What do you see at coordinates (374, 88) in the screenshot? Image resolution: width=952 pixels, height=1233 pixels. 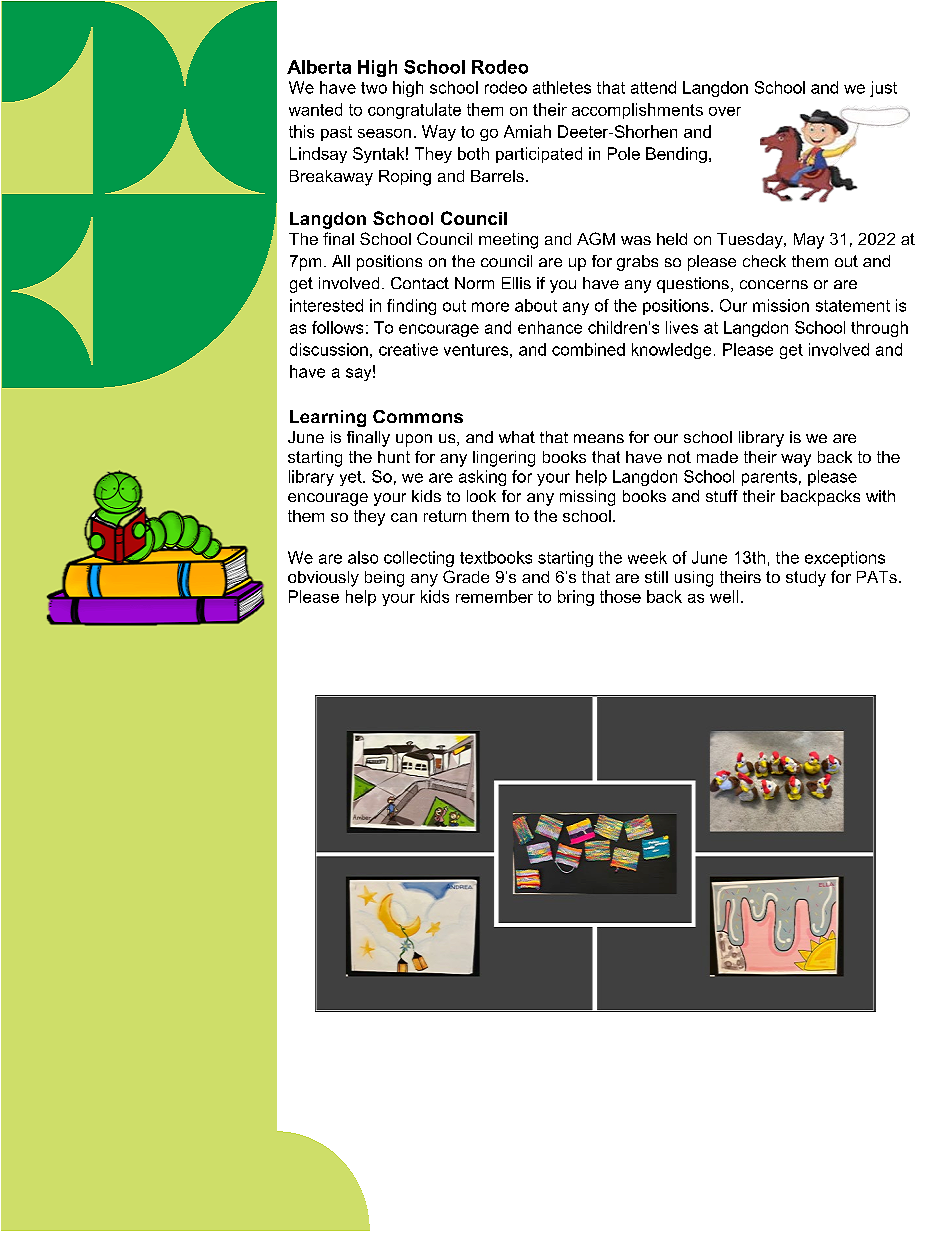 I see `two` at bounding box center [374, 88].
